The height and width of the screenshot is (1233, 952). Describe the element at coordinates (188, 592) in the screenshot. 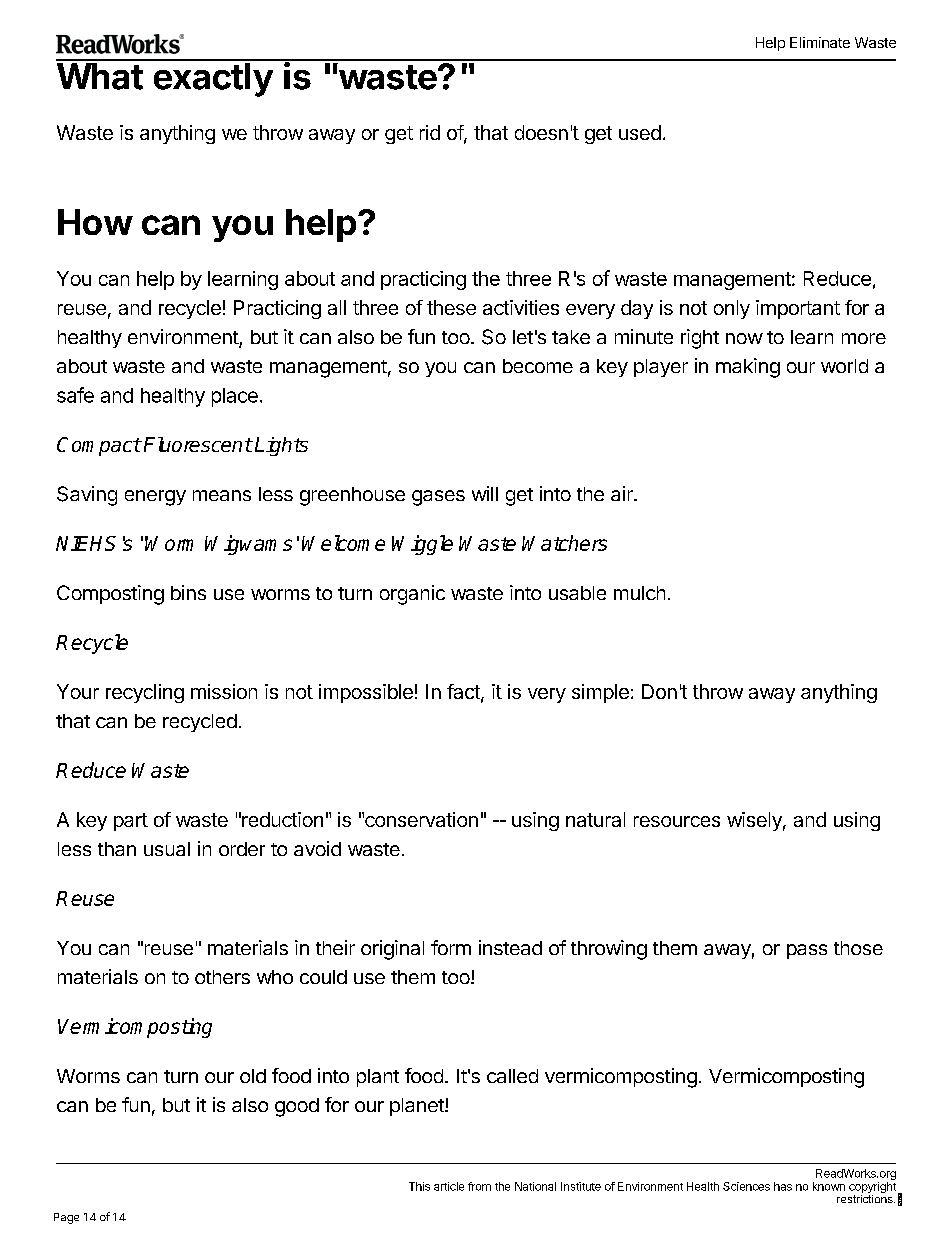

I see `bins` at that location.
